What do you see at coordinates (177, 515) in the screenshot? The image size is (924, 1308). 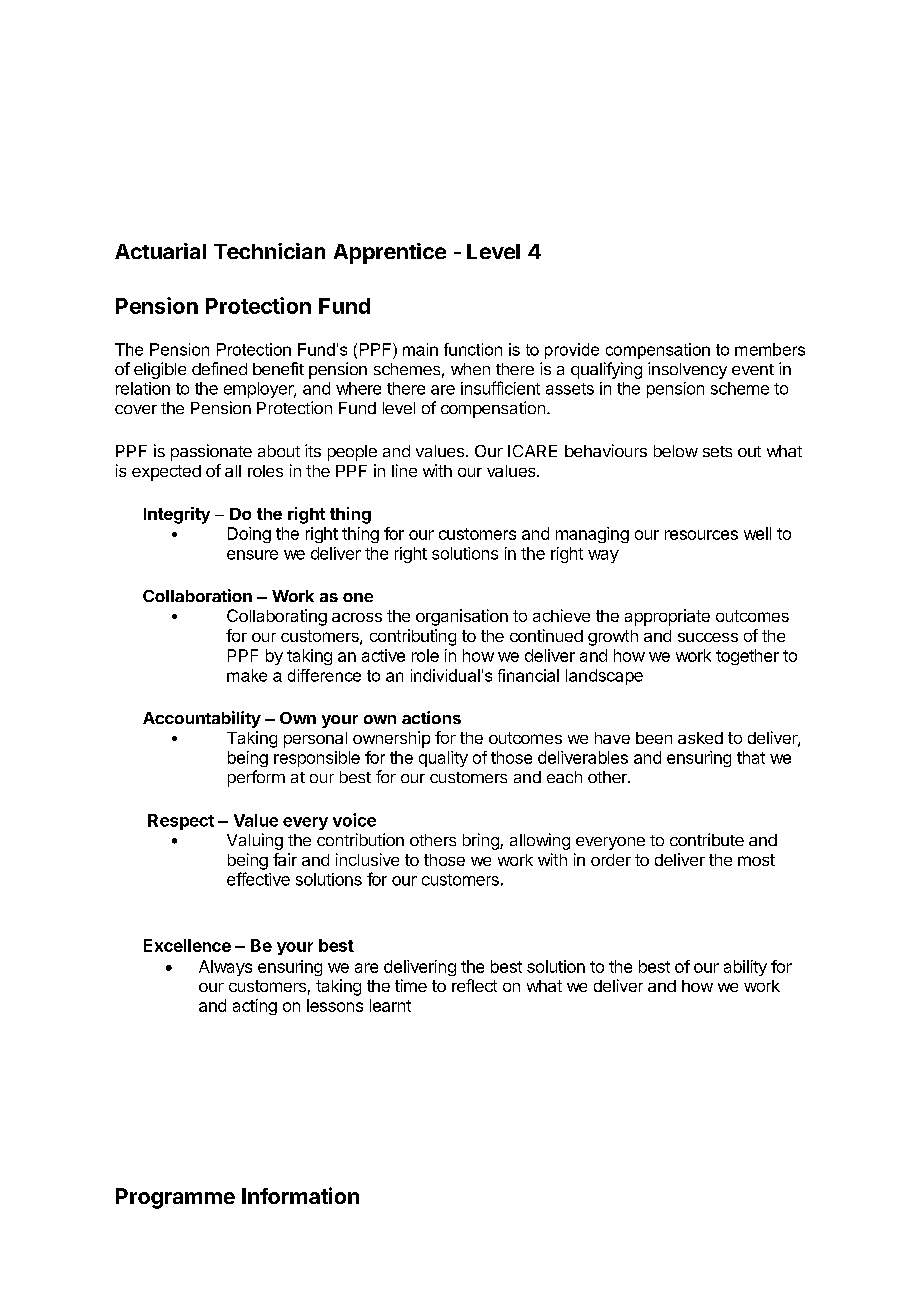 I see `Integrity` at bounding box center [177, 515].
